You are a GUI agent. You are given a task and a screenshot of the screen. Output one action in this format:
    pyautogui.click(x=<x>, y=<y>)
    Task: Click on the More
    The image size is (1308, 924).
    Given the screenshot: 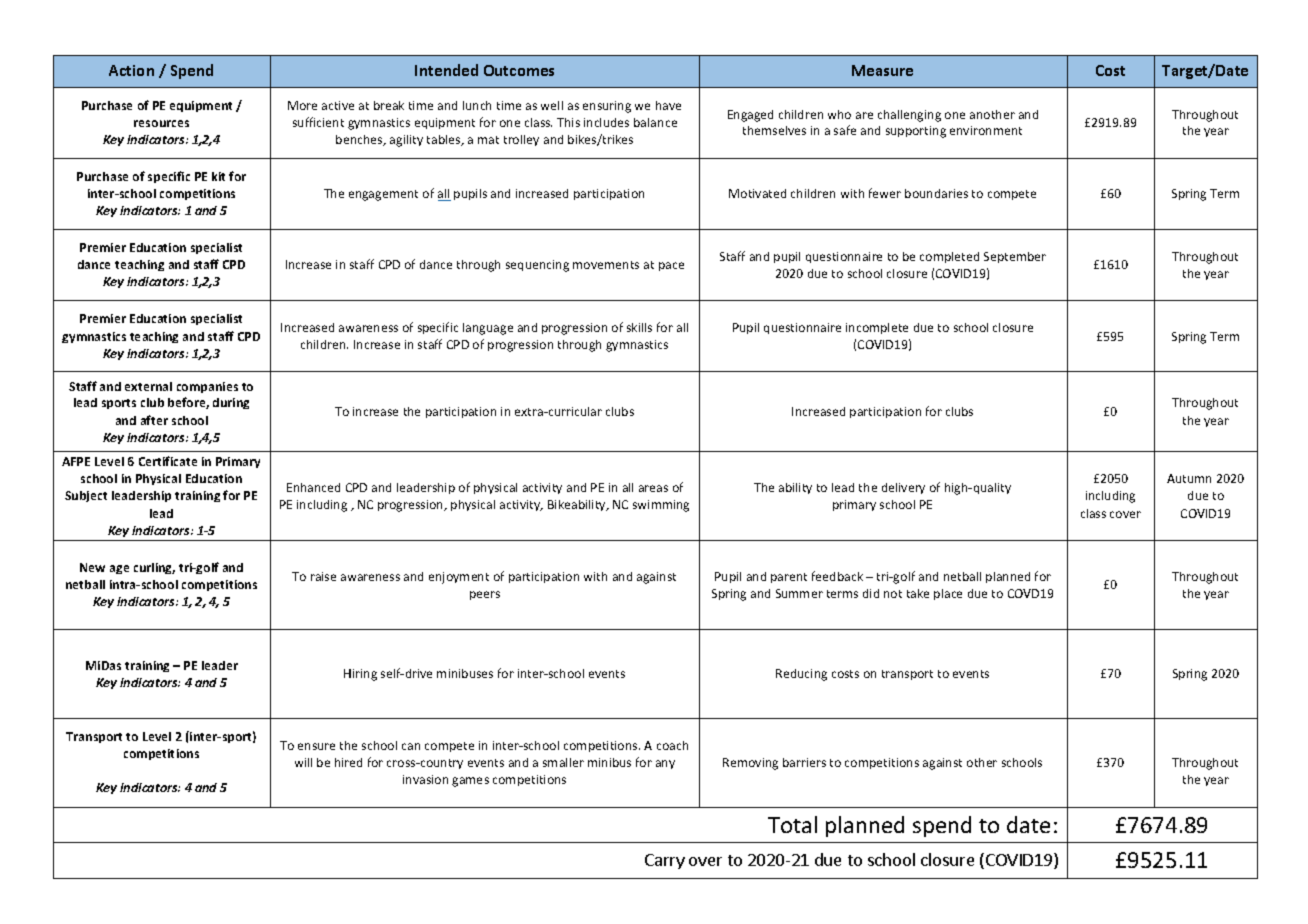 What is the action you would take?
    pyautogui.click(x=302, y=105)
